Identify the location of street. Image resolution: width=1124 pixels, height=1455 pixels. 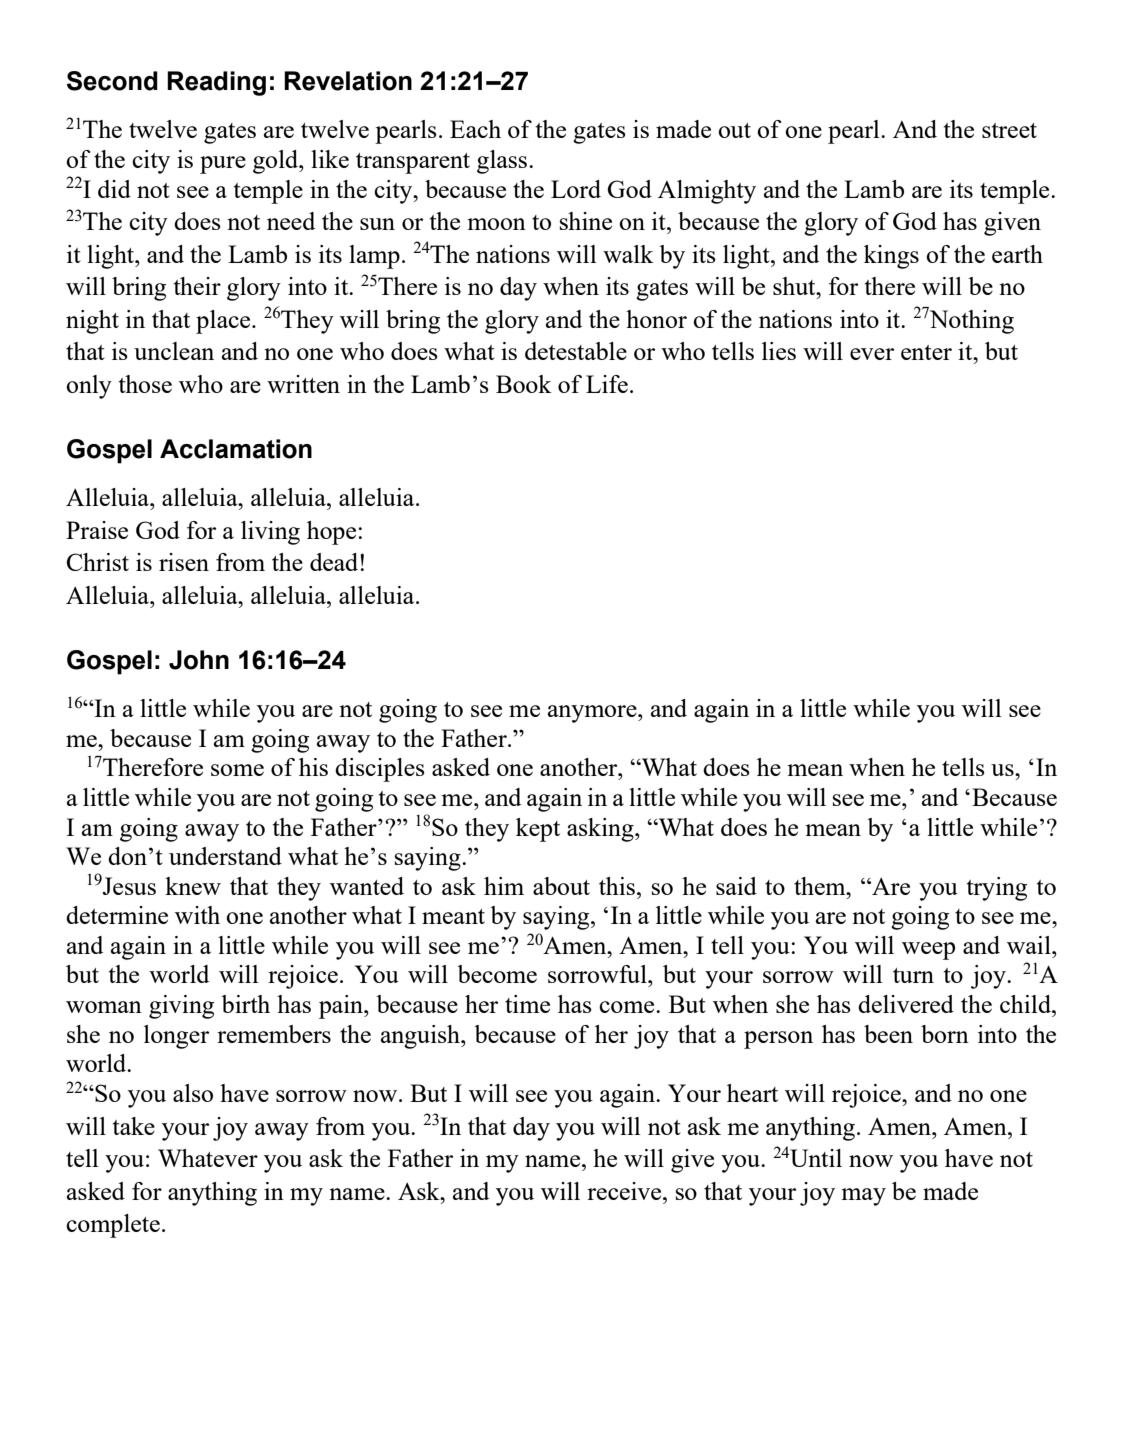
(1009, 130).
